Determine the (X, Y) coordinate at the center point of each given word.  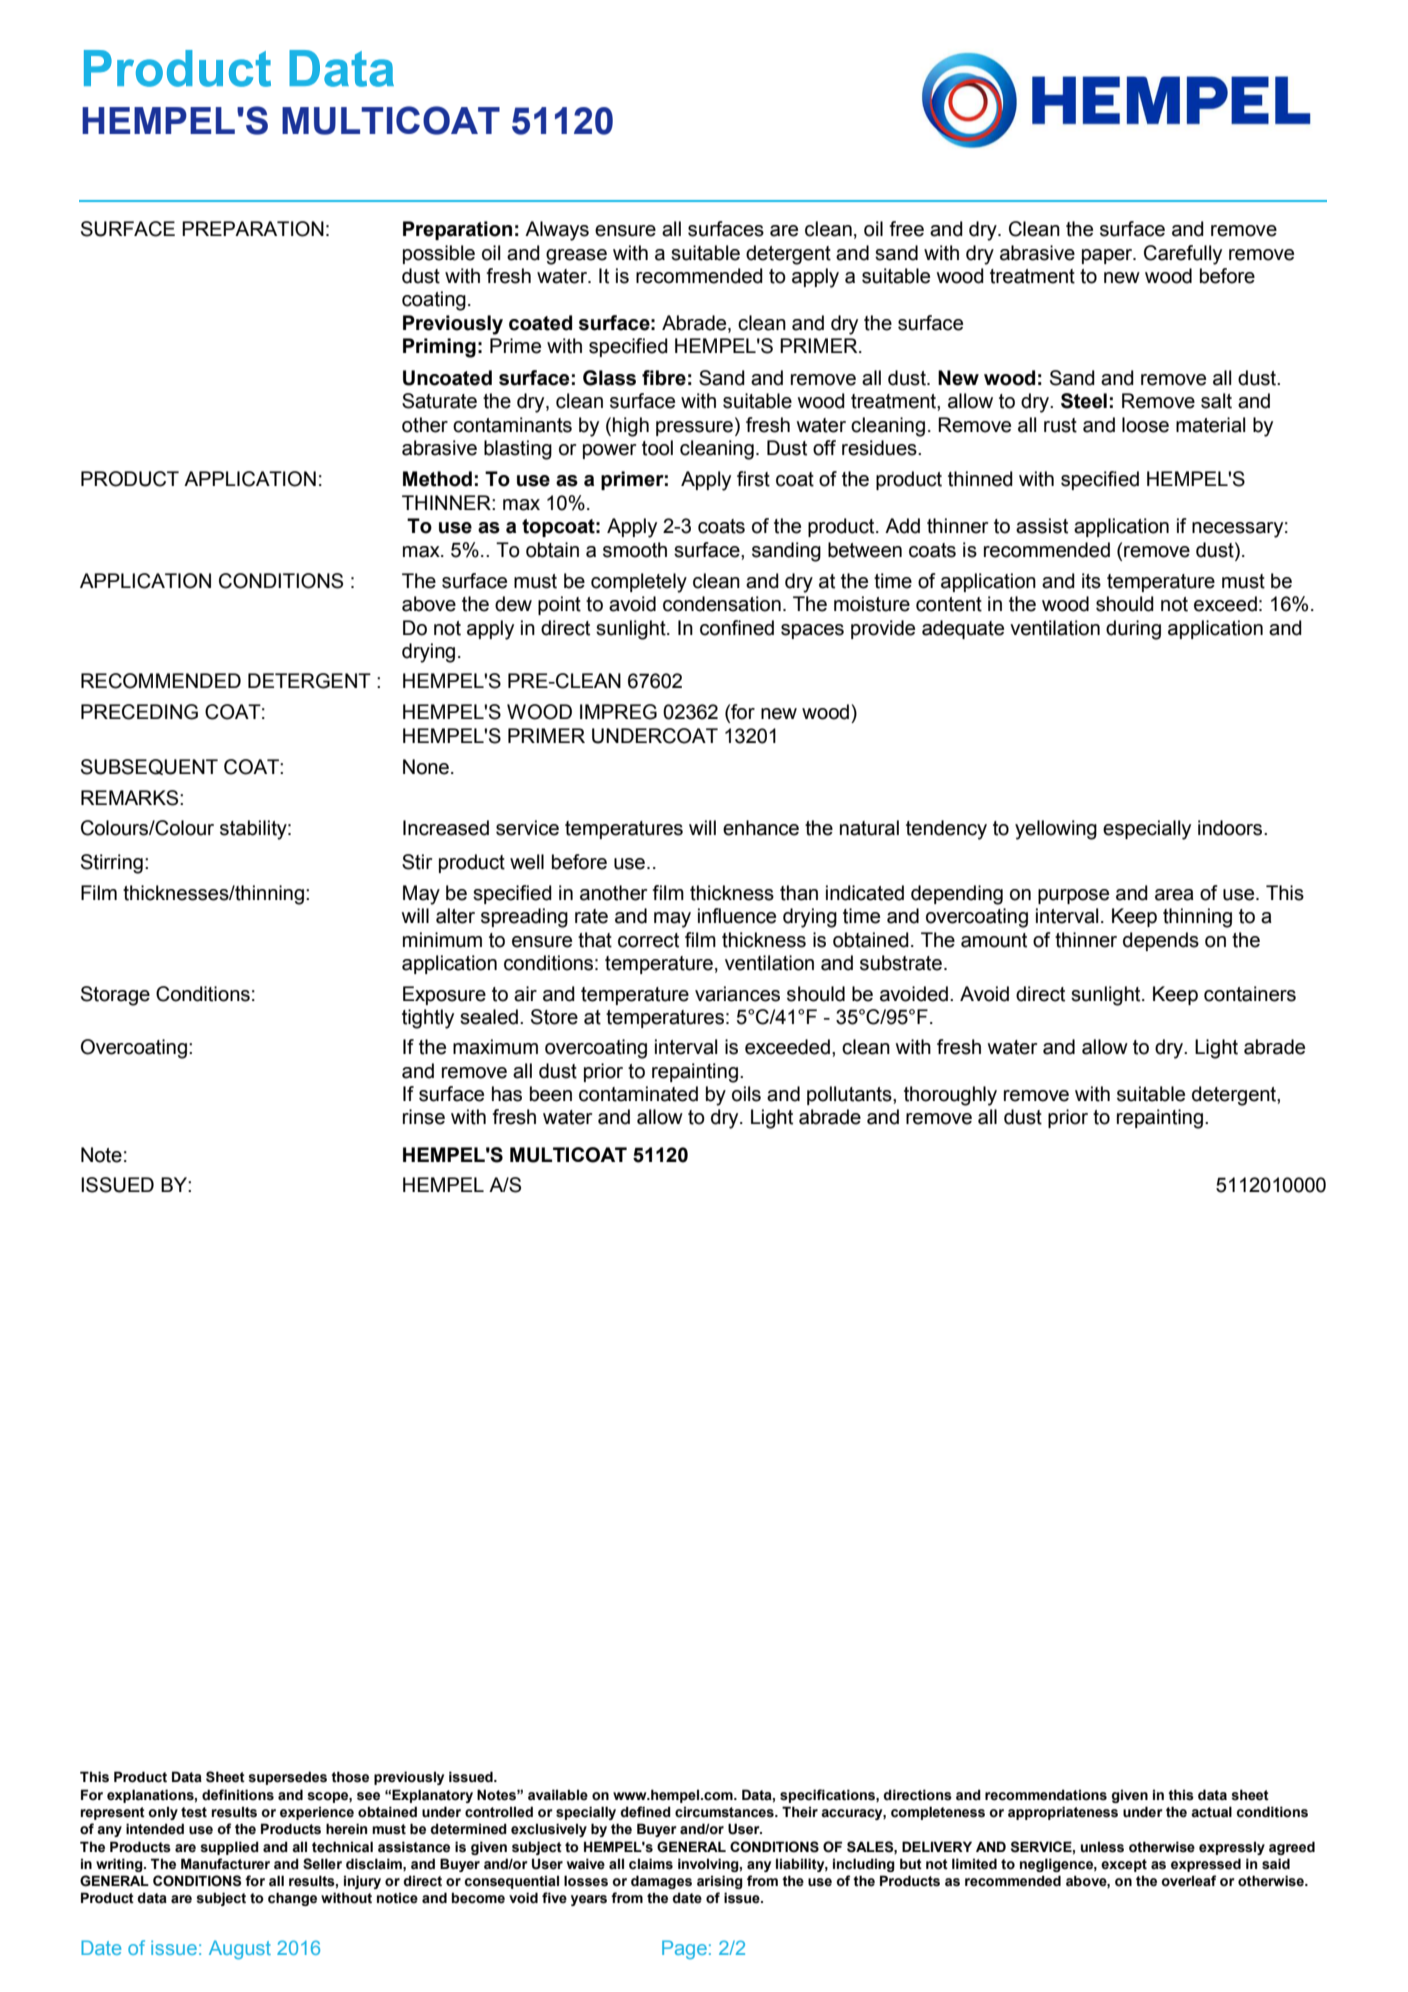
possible (439, 254)
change (292, 1899)
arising (720, 1882)
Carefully (1183, 255)
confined (737, 628)
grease (576, 257)
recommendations (1046, 1795)
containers (1250, 994)
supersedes (287, 1778)
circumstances (725, 1812)
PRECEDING (139, 712)
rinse (424, 1117)
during (1133, 630)
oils (746, 1094)
